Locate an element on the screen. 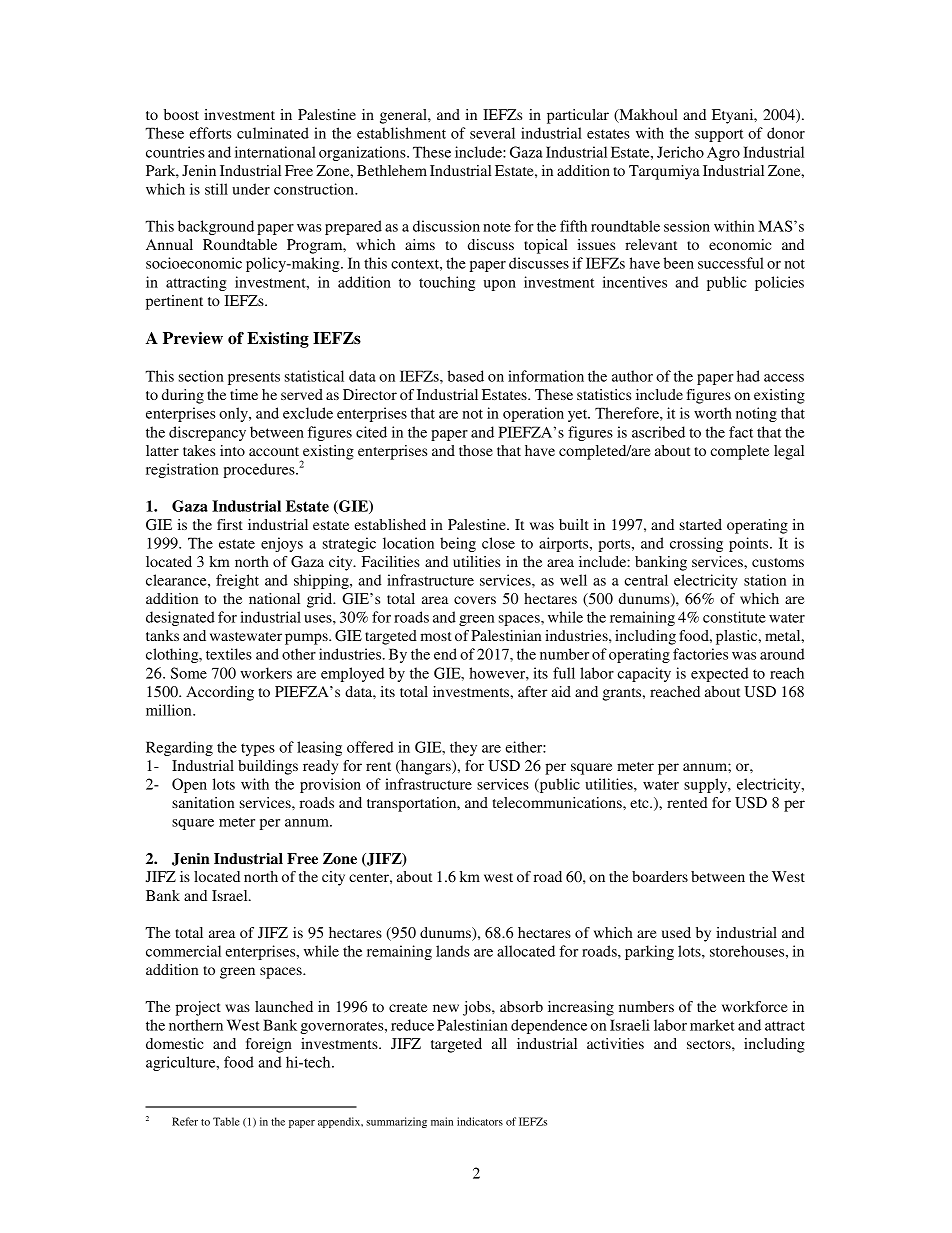  efforts is located at coordinates (211, 133).
